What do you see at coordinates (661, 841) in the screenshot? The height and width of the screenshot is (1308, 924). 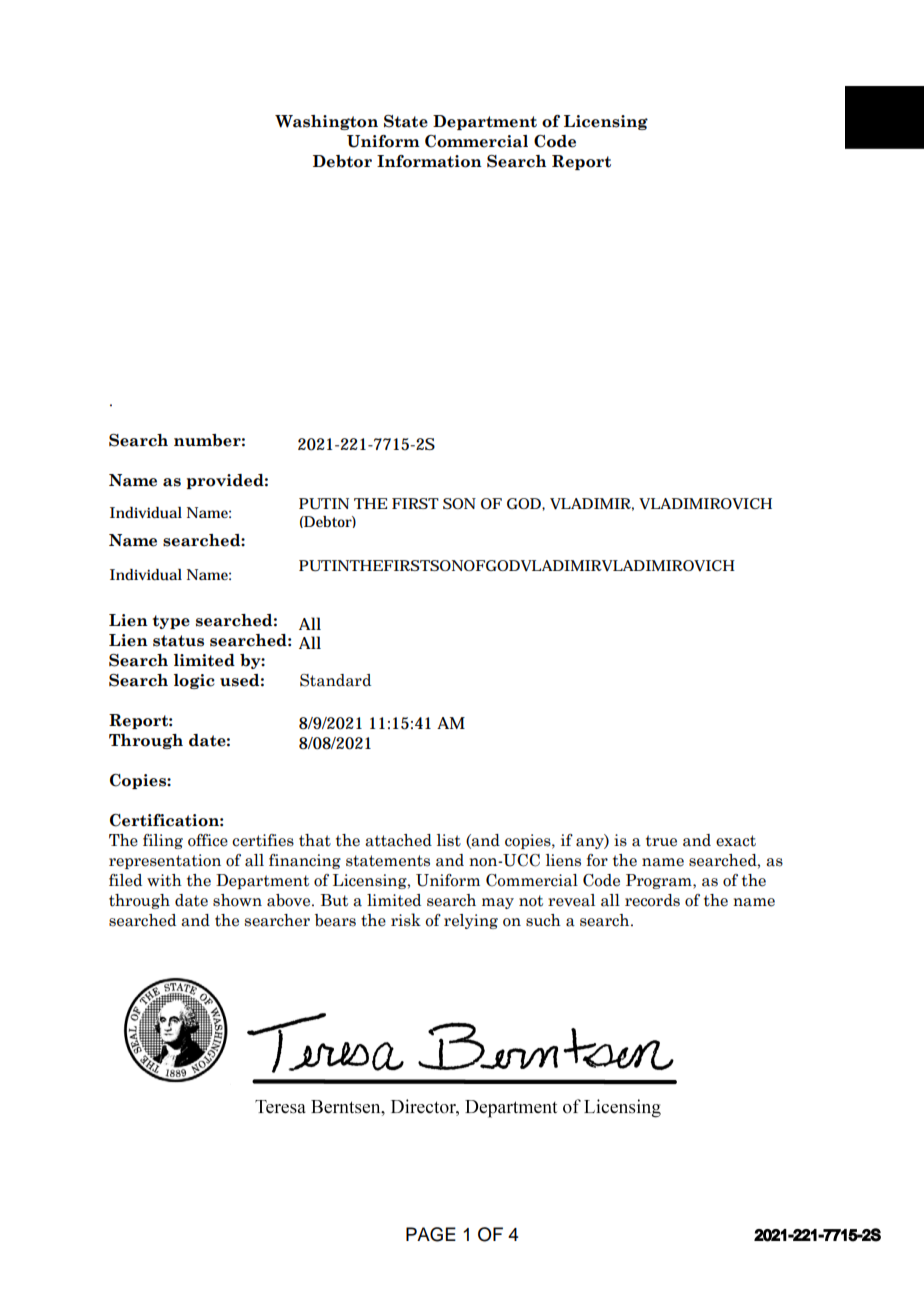 I see `true` at bounding box center [661, 841].
